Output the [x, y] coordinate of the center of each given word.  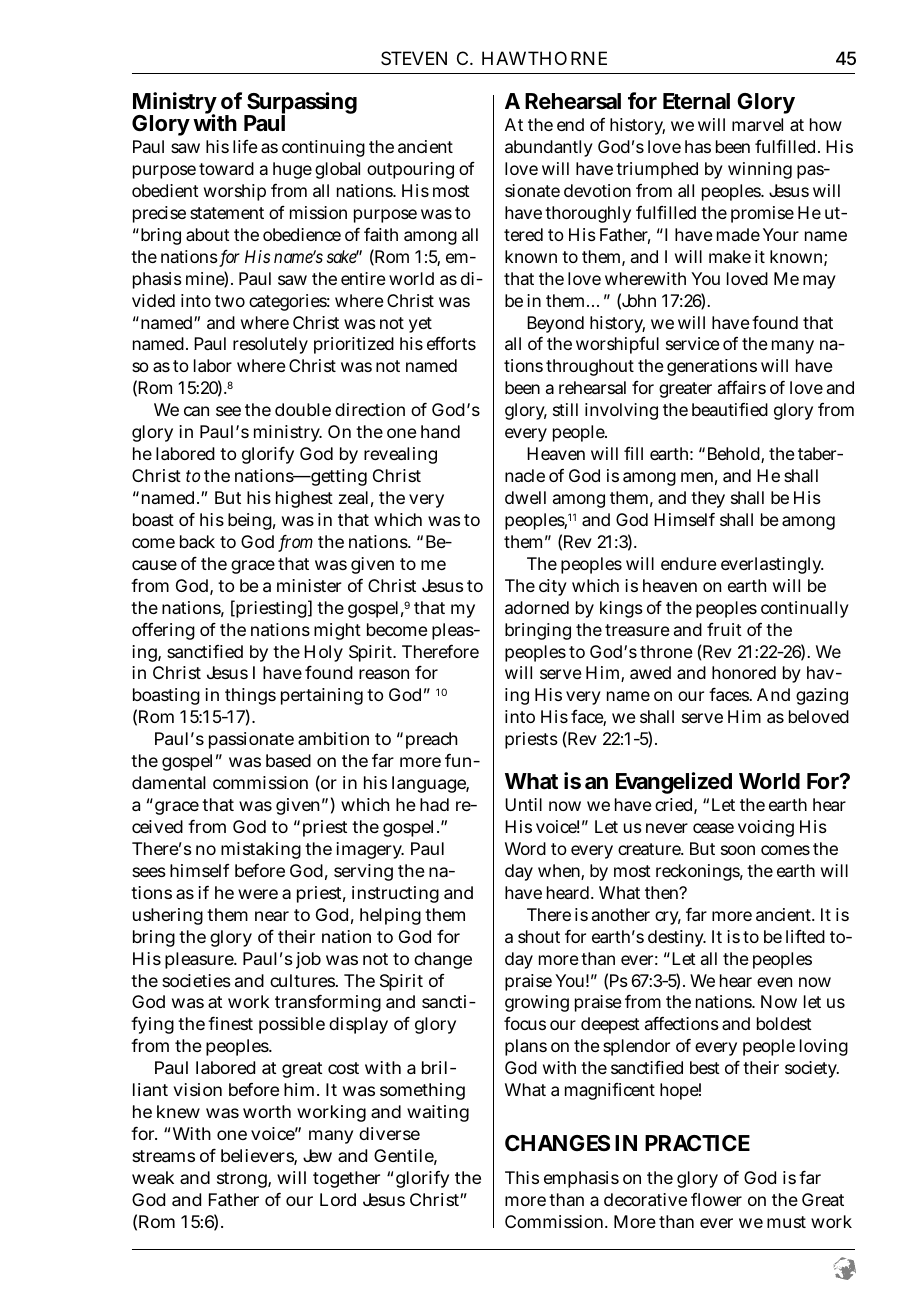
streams [163, 1156]
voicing [766, 828]
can [196, 411]
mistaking [261, 850]
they [708, 499]
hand [440, 431]
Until [523, 804]
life [245, 146]
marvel [757, 124]
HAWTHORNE [544, 58]
